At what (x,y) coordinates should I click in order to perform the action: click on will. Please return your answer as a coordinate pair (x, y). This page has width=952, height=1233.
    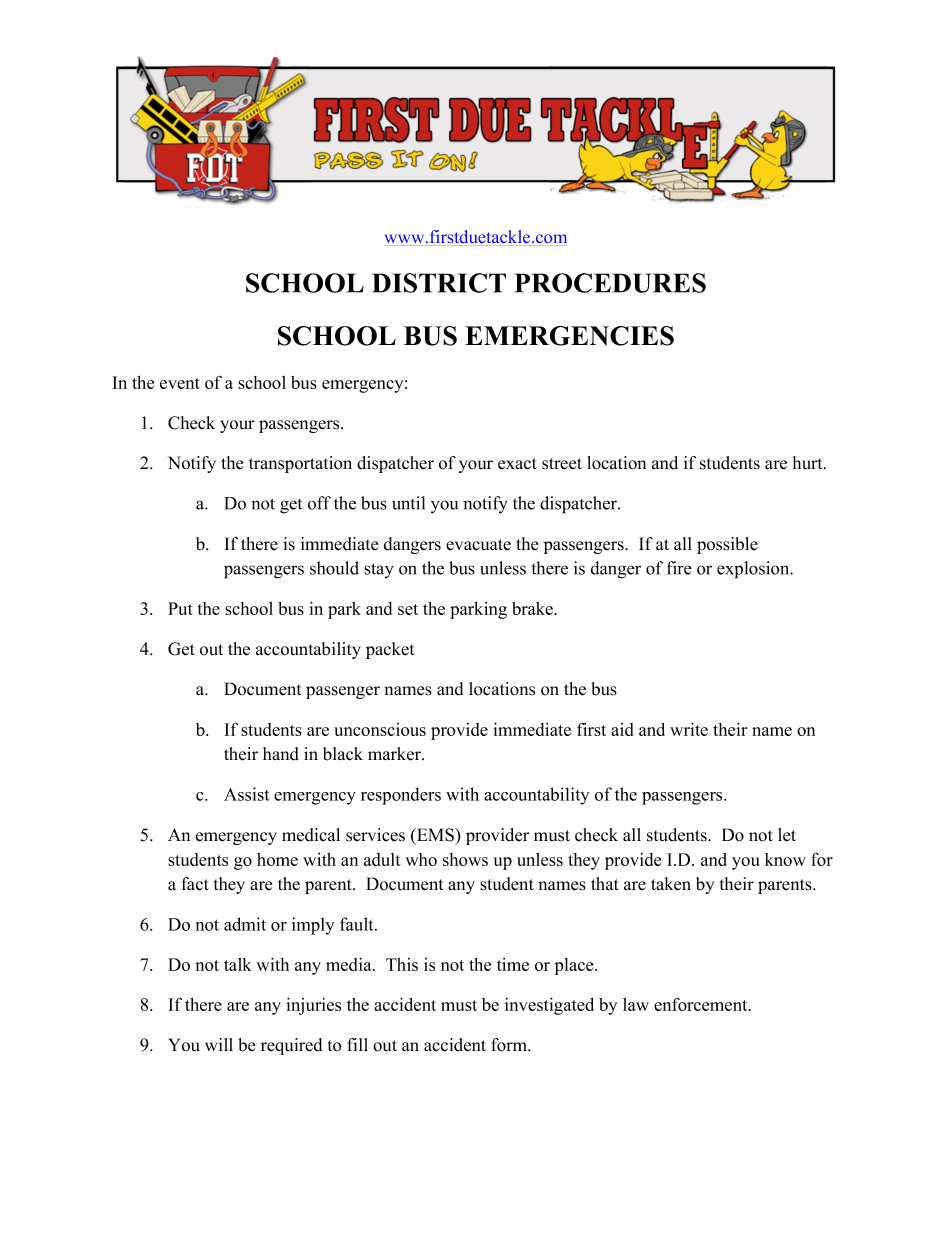
    Looking at the image, I should click on (219, 1044).
